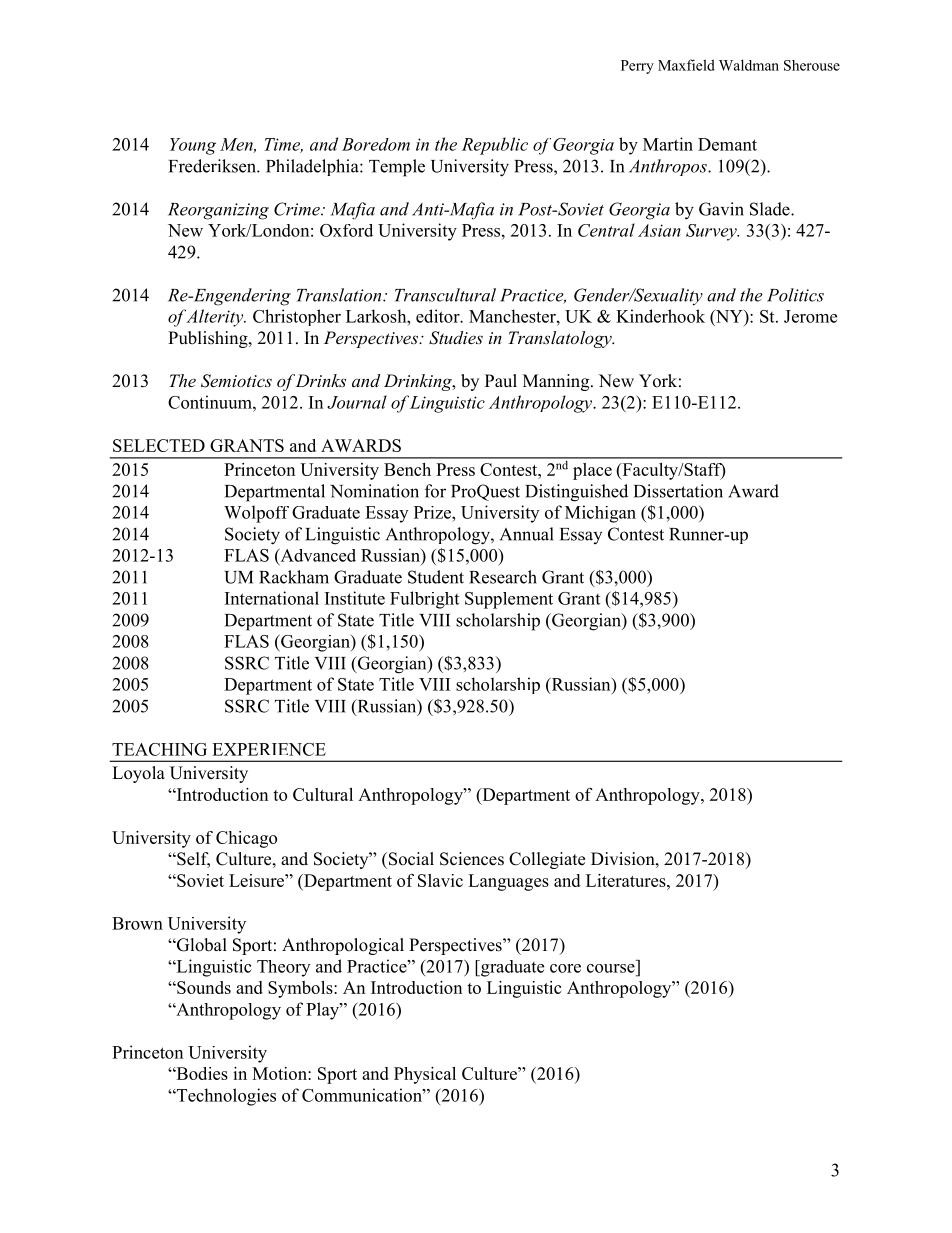 This screenshot has height=1233, width=952. Describe the element at coordinates (203, 987) in the screenshot. I see `Sounds` at that location.
